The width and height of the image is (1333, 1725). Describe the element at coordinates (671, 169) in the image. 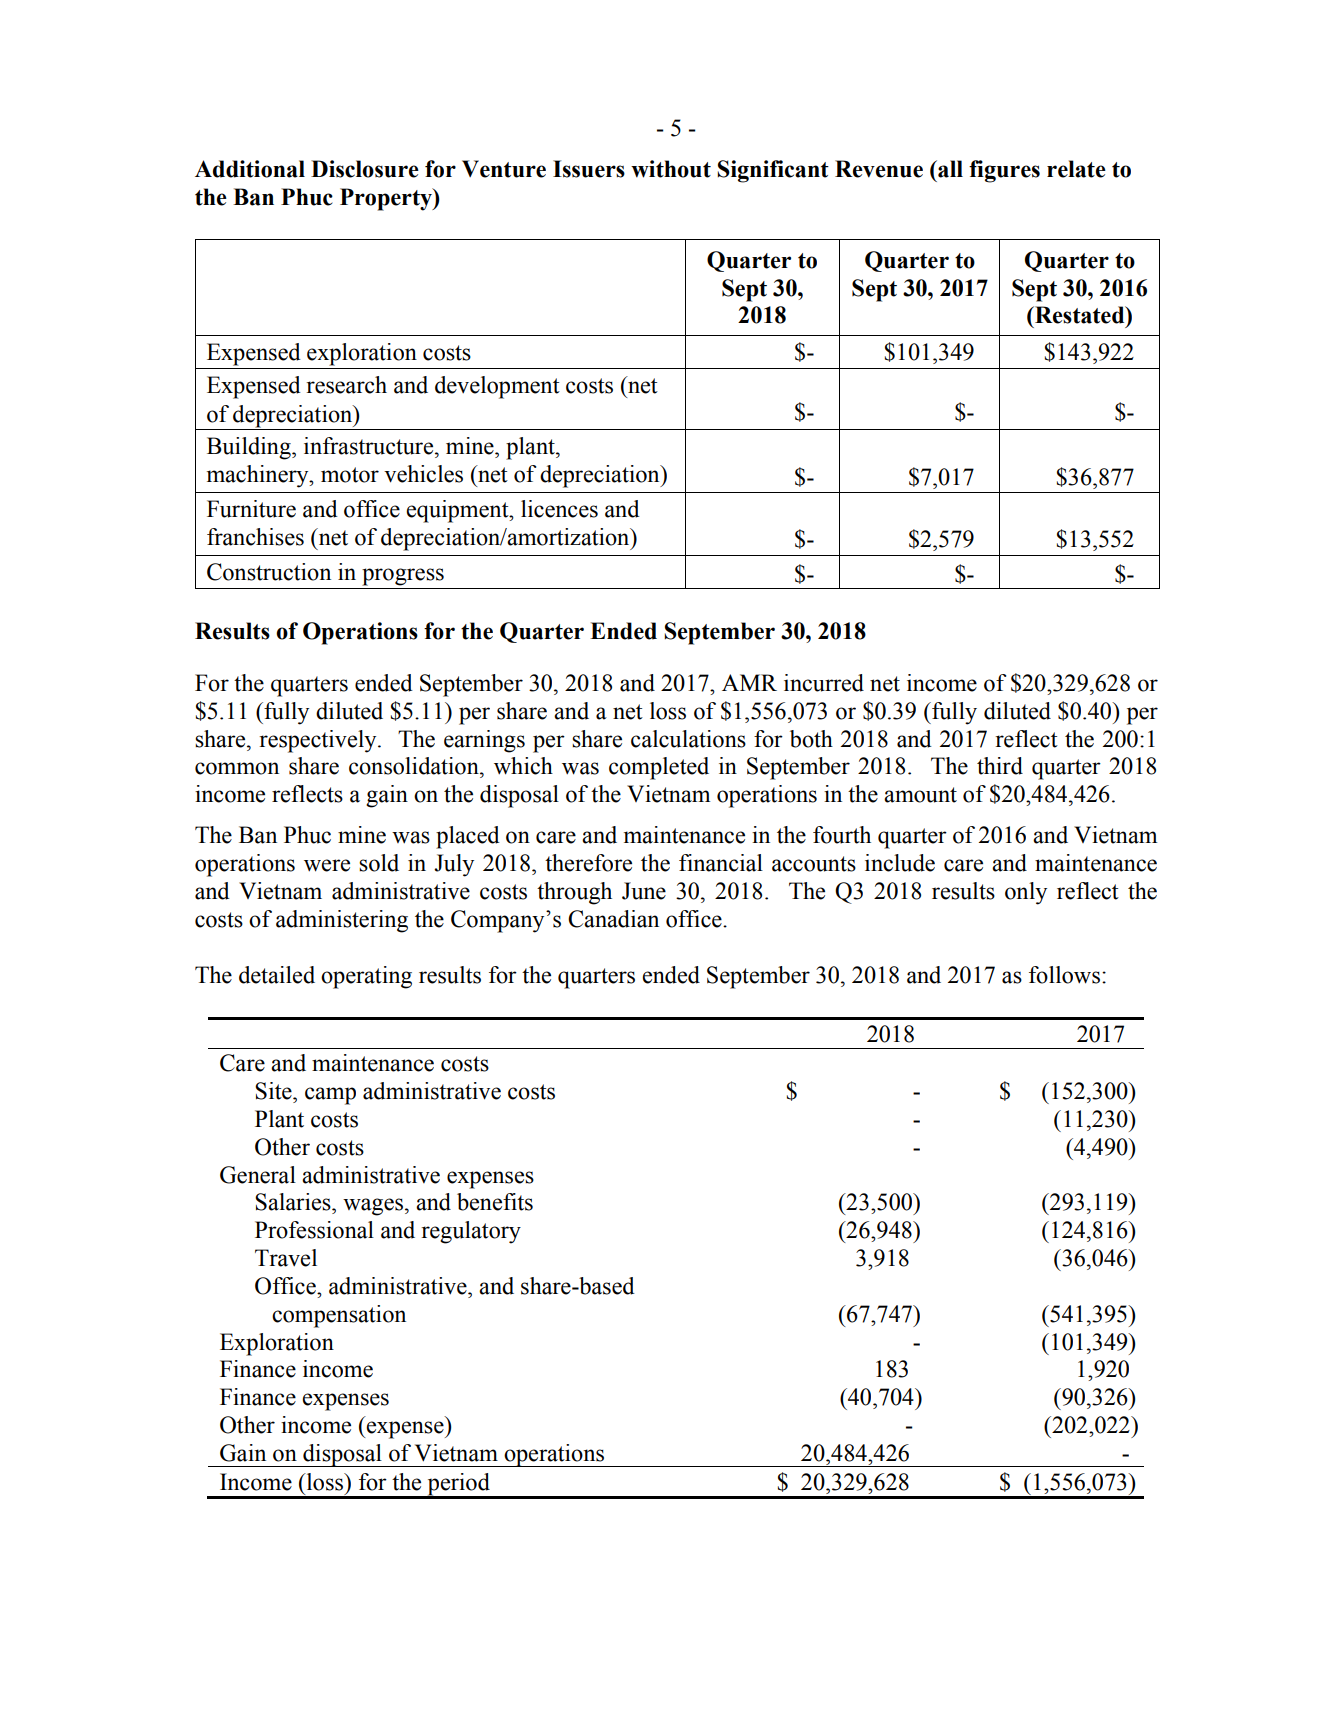

I see `without` at that location.
